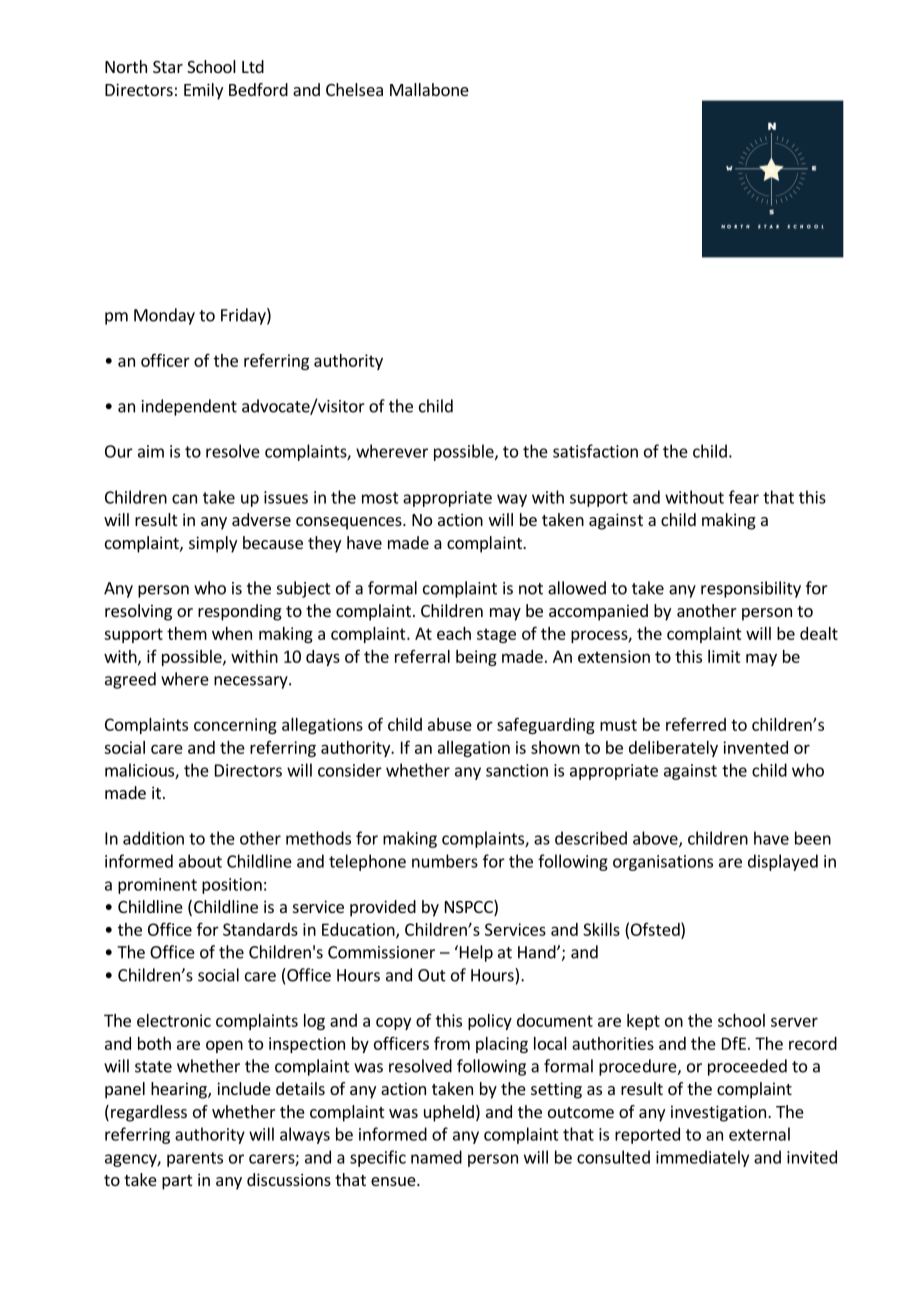 This document has height=1308, width=924. Describe the element at coordinates (195, 1159) in the document. I see `parents` at that location.
